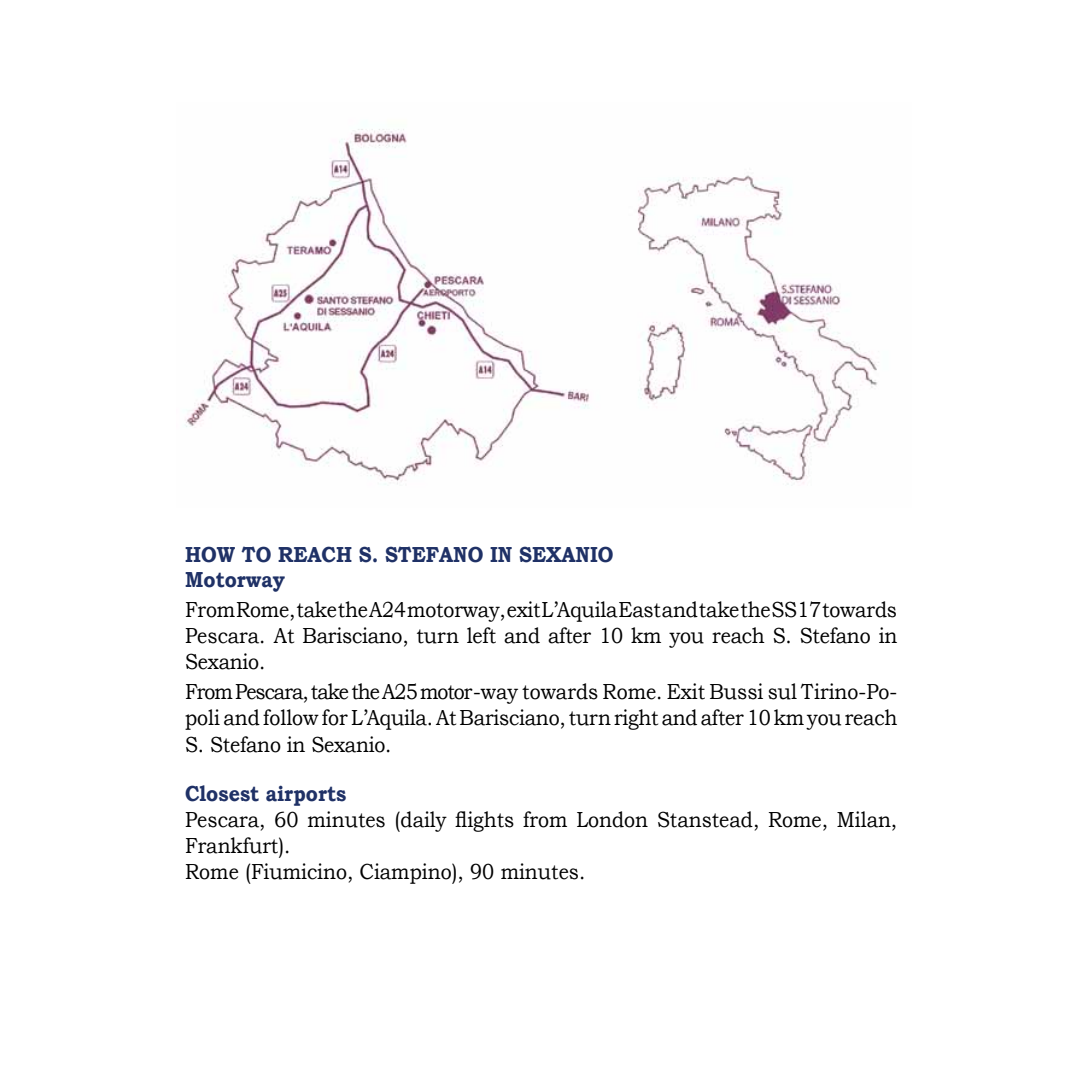 This screenshot has width=1092, height=1092. What do you see at coordinates (481, 635) in the screenshot?
I see `left` at bounding box center [481, 635].
